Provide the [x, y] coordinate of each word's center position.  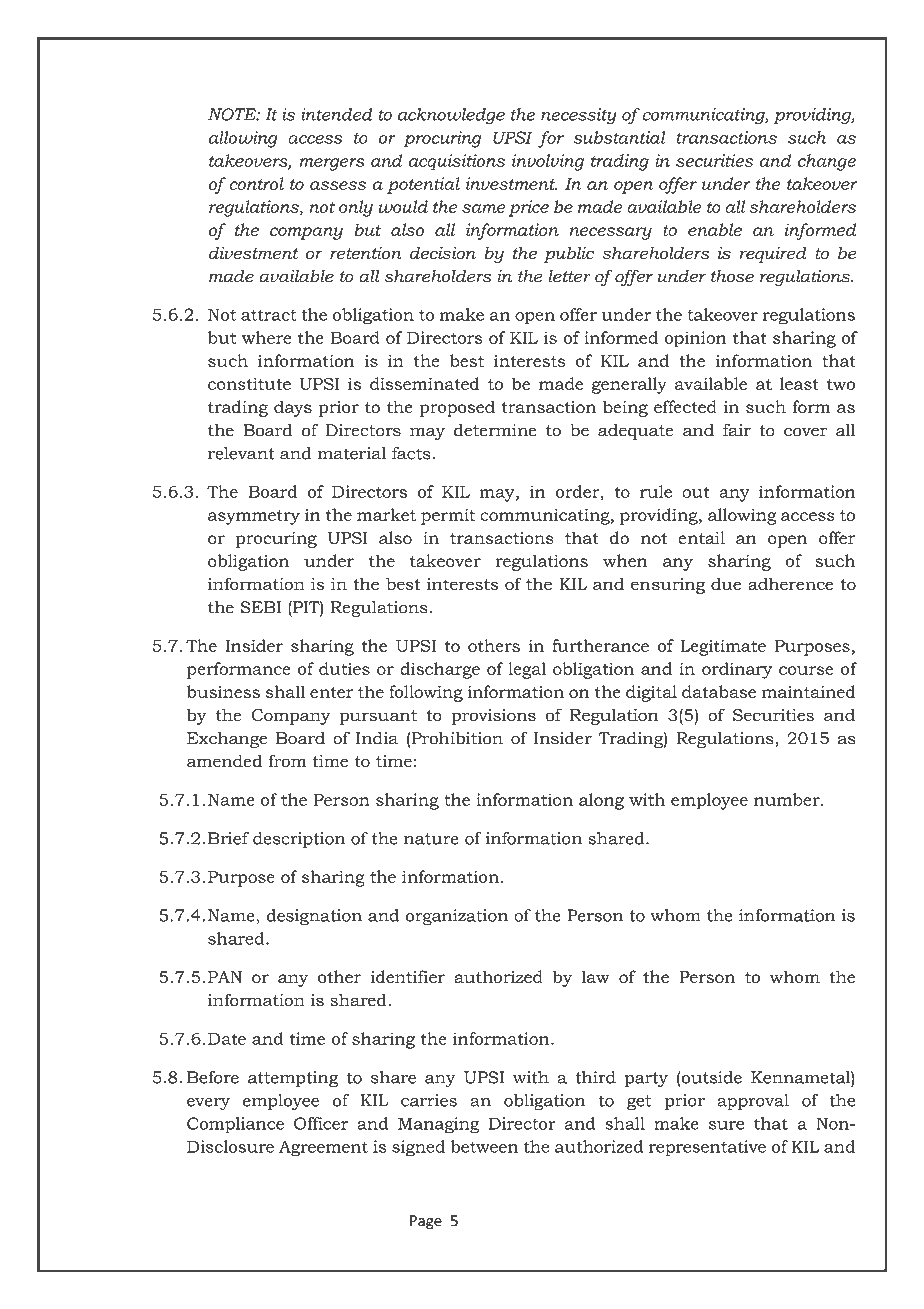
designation [314, 917]
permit [448, 516]
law [595, 976]
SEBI [260, 607]
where [266, 337]
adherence [790, 584]
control [256, 183]
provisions [493, 717]
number [788, 799]
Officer [321, 1123]
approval [753, 1102]
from [288, 761]
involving [548, 162]
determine [495, 430]
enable [715, 229]
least [799, 383]
